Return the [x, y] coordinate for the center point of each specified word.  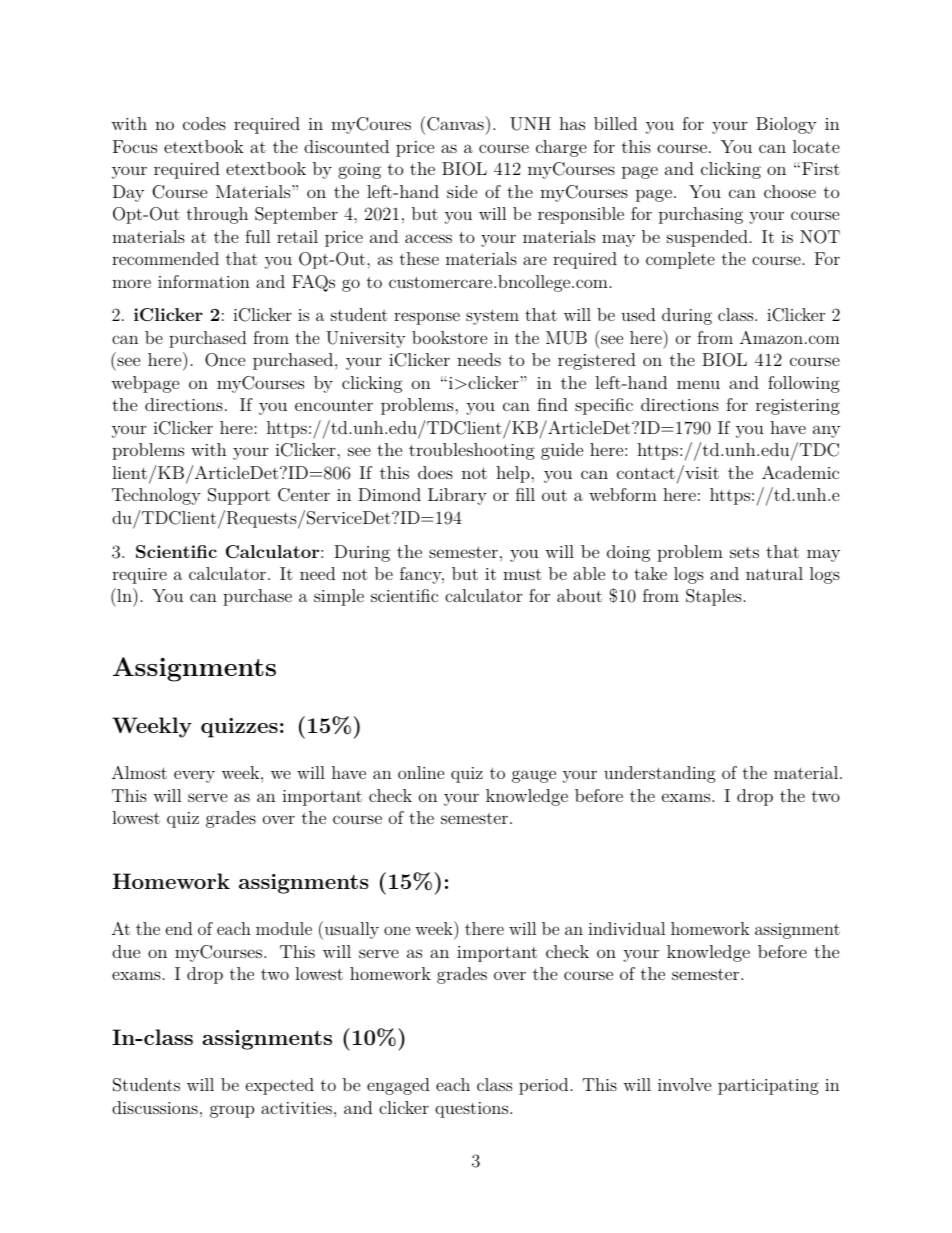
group [232, 1111]
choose [790, 191]
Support [239, 496]
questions [471, 1110]
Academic [800, 472]
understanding [660, 774]
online [421, 772]
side [462, 191]
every [194, 776]
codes [204, 123]
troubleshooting [472, 451]
